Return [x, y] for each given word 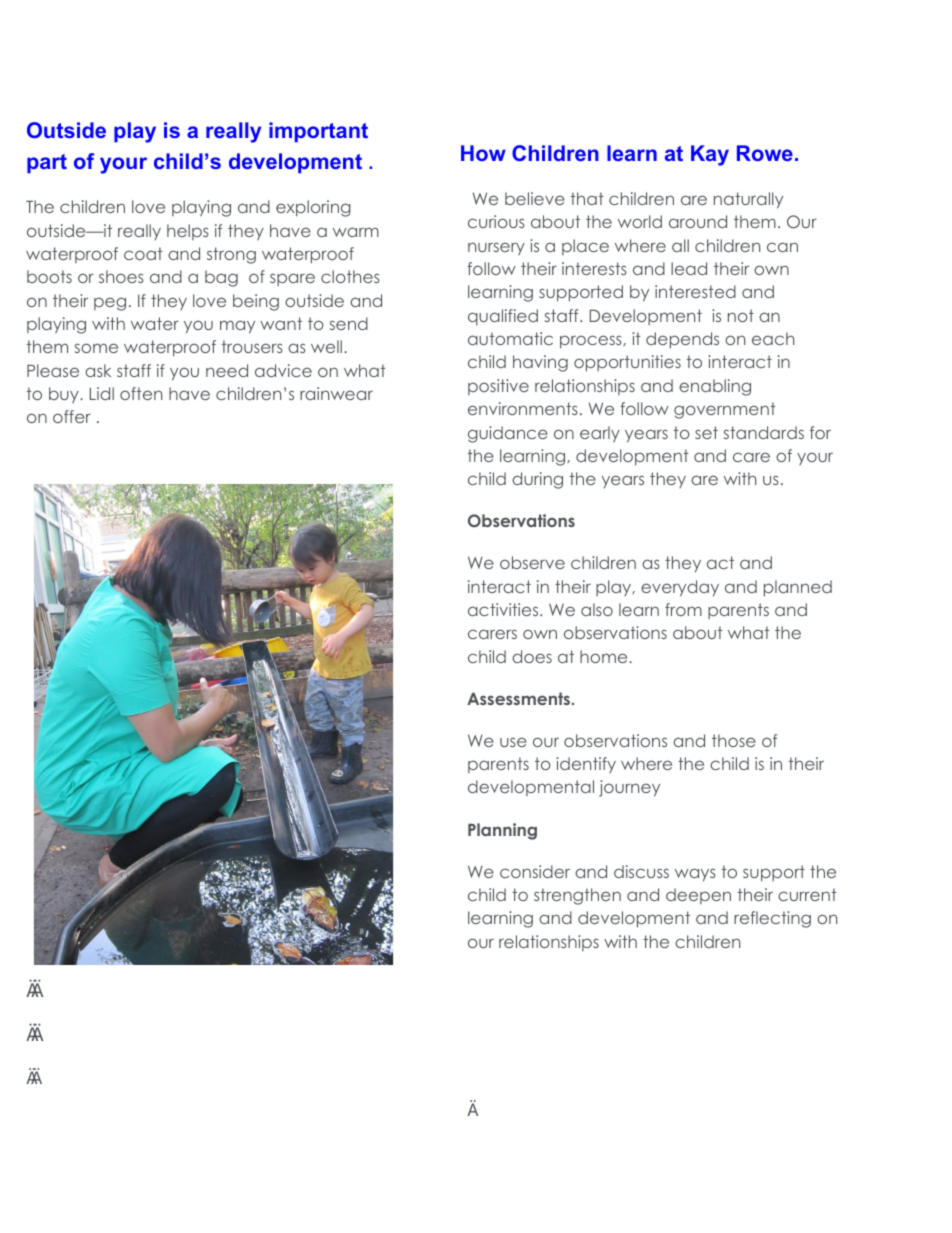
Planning [502, 831]
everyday [680, 588]
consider [535, 871]
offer [72, 416]
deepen [698, 896]
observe [532, 562]
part [47, 164]
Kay [710, 155]
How [483, 153]
